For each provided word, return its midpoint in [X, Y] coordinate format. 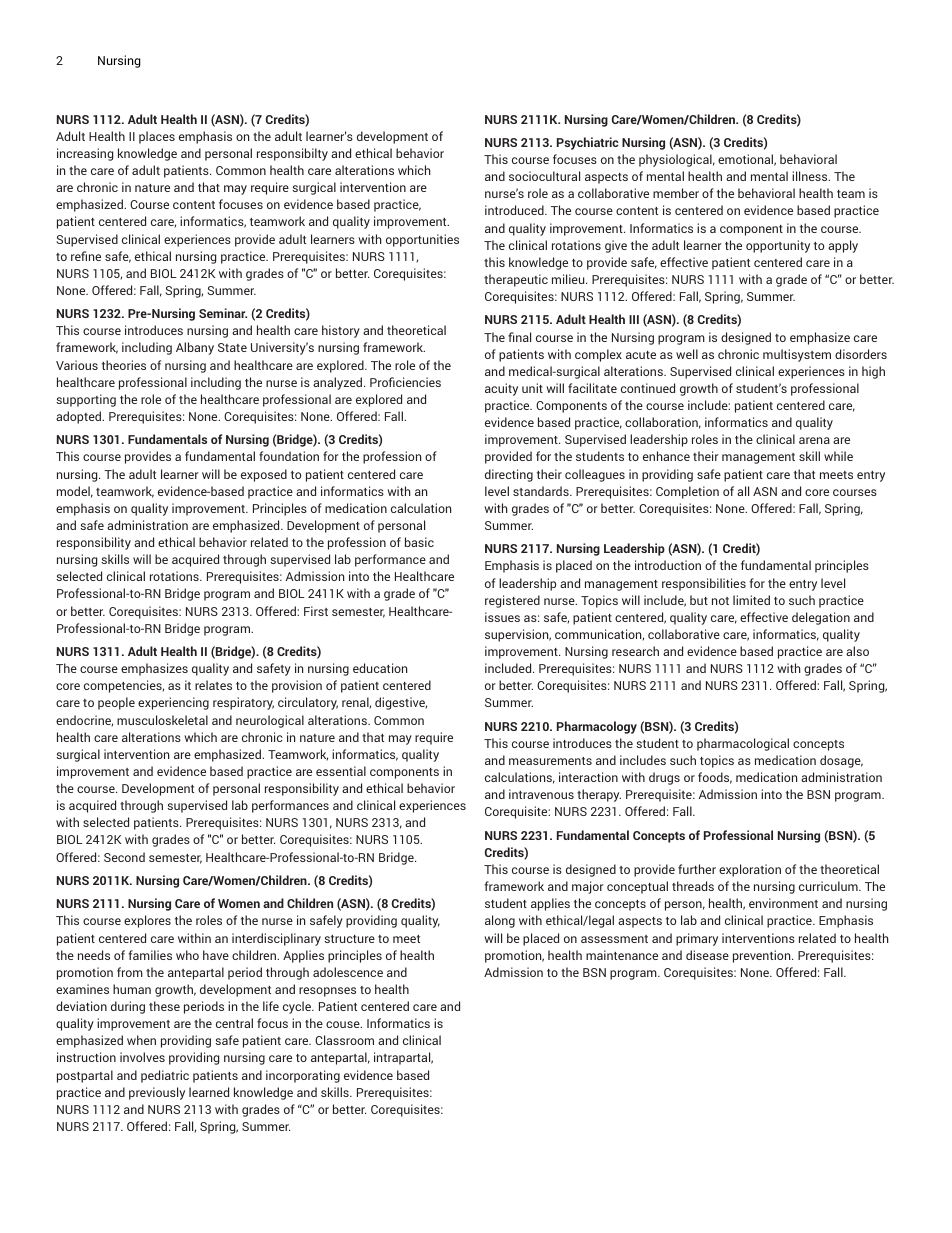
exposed [264, 475]
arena [814, 440]
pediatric [165, 1076]
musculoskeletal [162, 720]
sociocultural [544, 176]
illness [811, 176]
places [157, 137]
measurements [550, 761]
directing [509, 475]
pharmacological [743, 744]
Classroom [344, 1040]
